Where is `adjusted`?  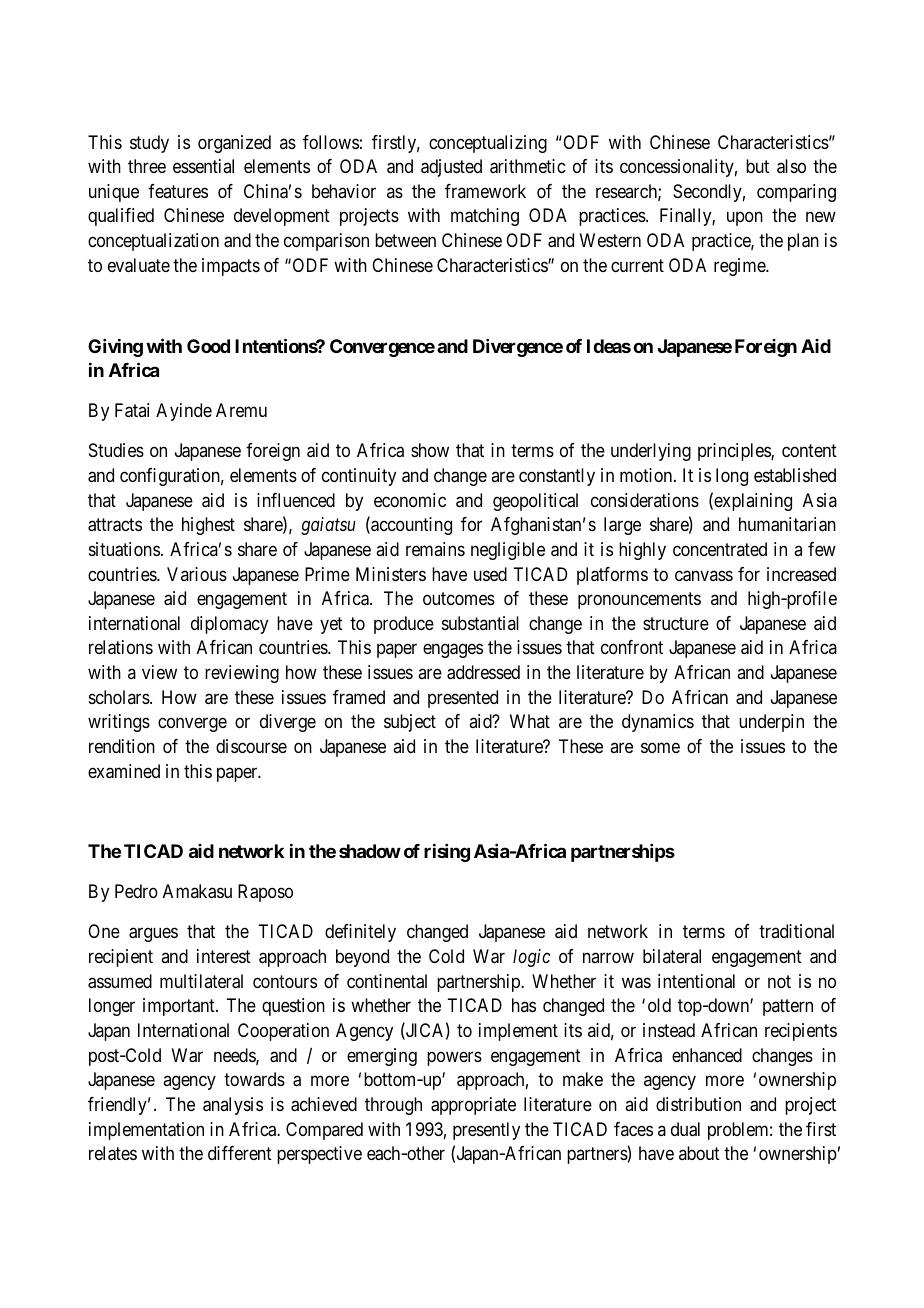
adjusted is located at coordinates (451, 168).
